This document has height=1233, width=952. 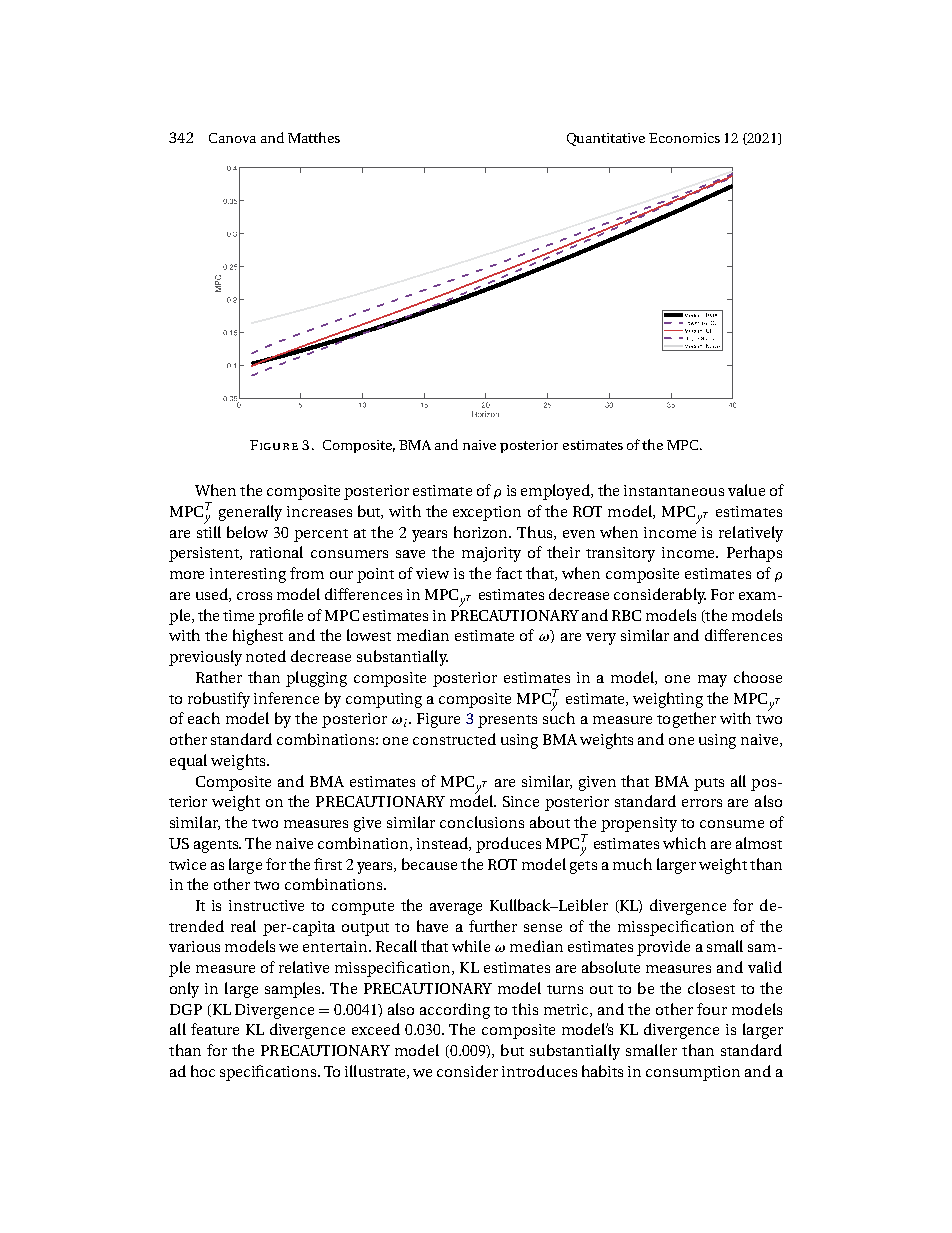 I want to click on Matthes, so click(x=314, y=137).
